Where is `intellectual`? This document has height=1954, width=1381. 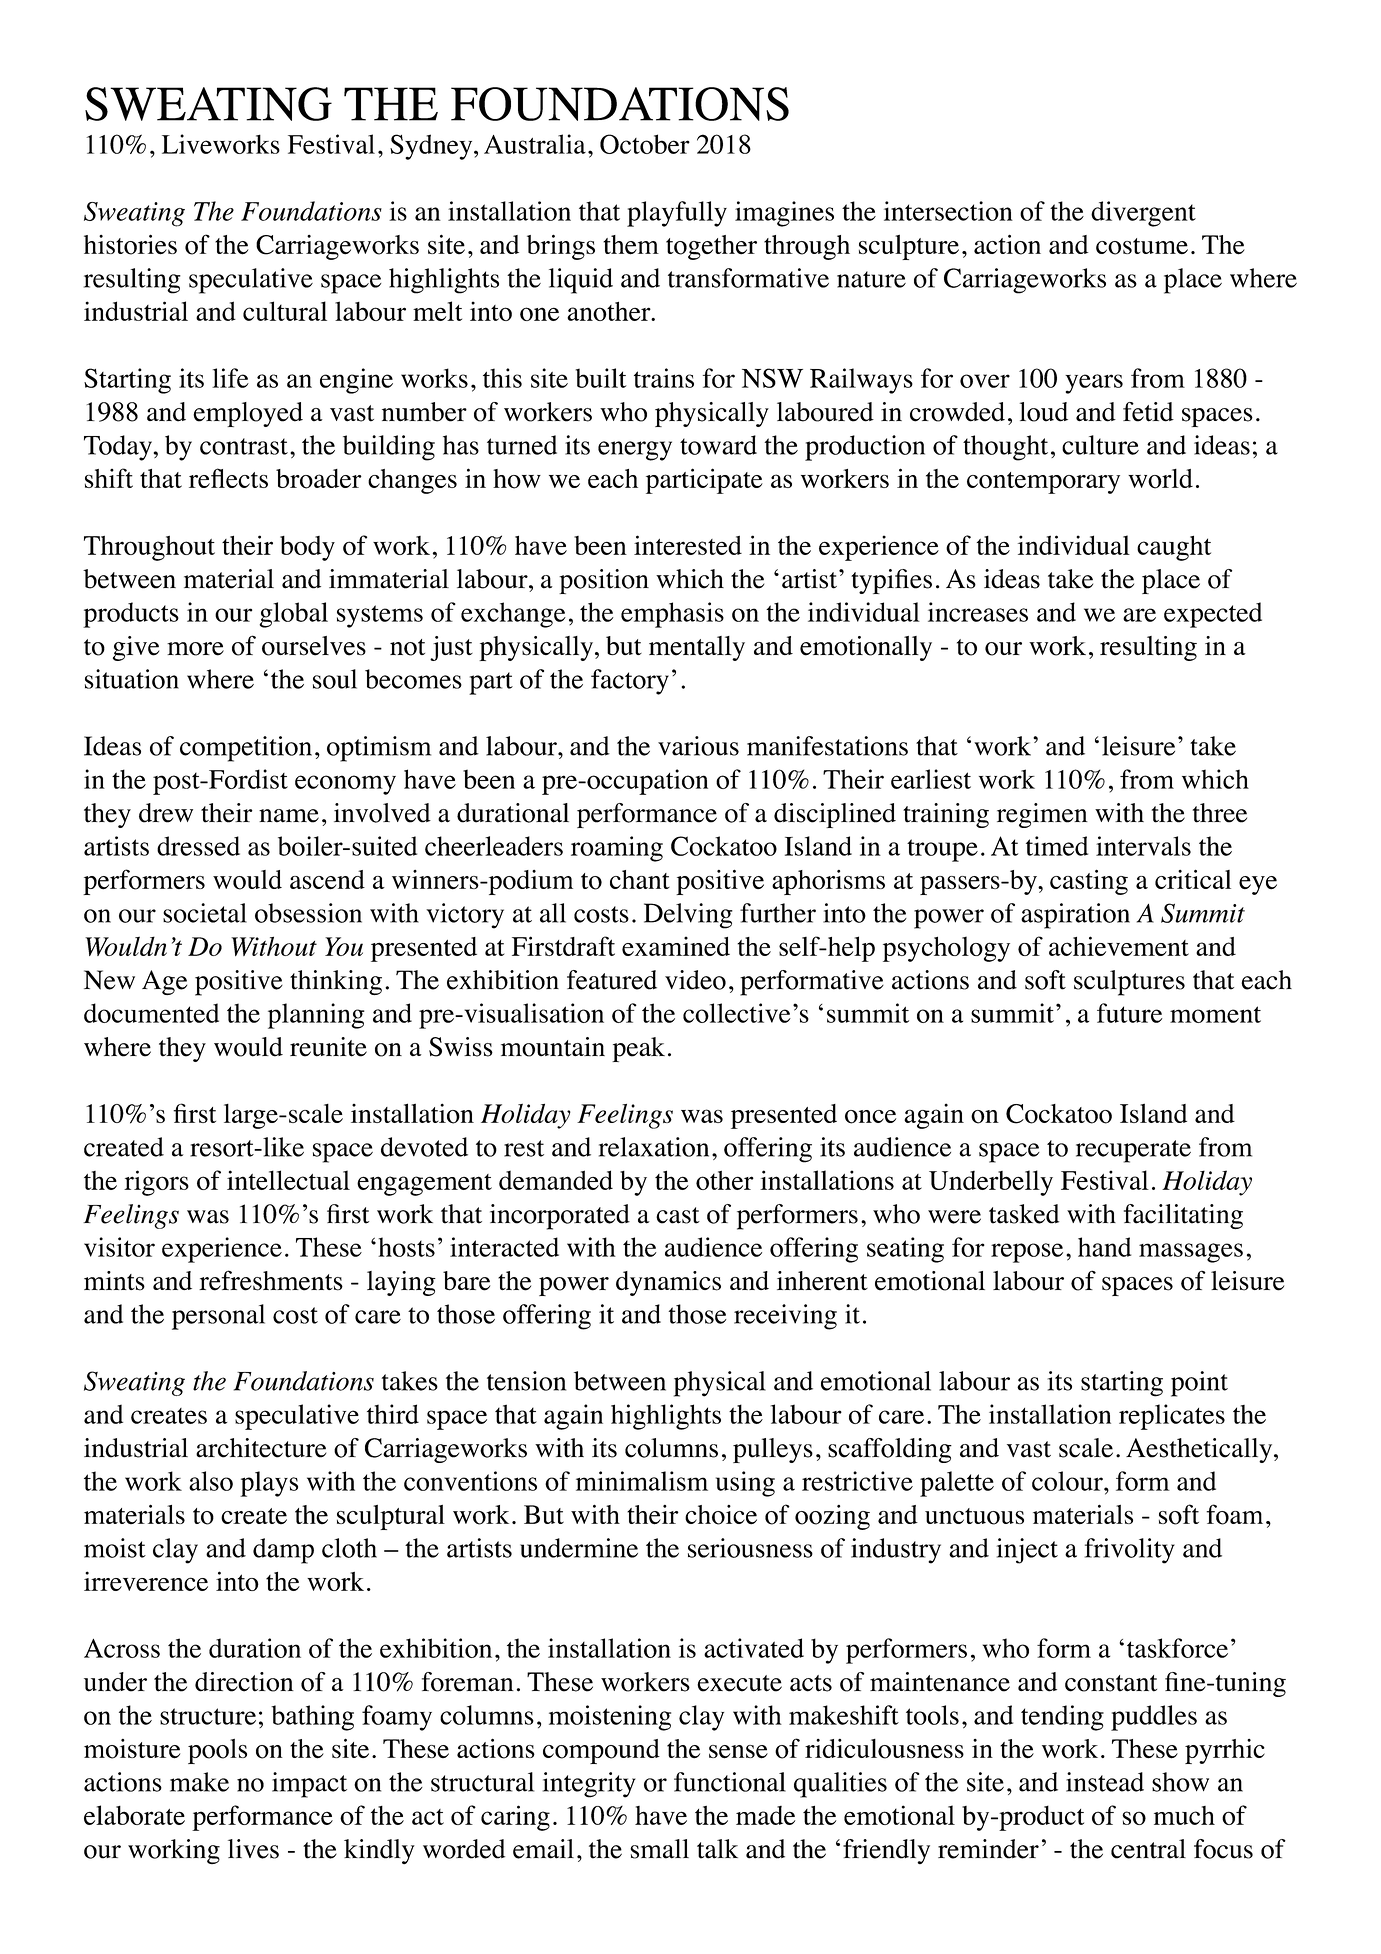 intellectual is located at coordinates (288, 1180).
